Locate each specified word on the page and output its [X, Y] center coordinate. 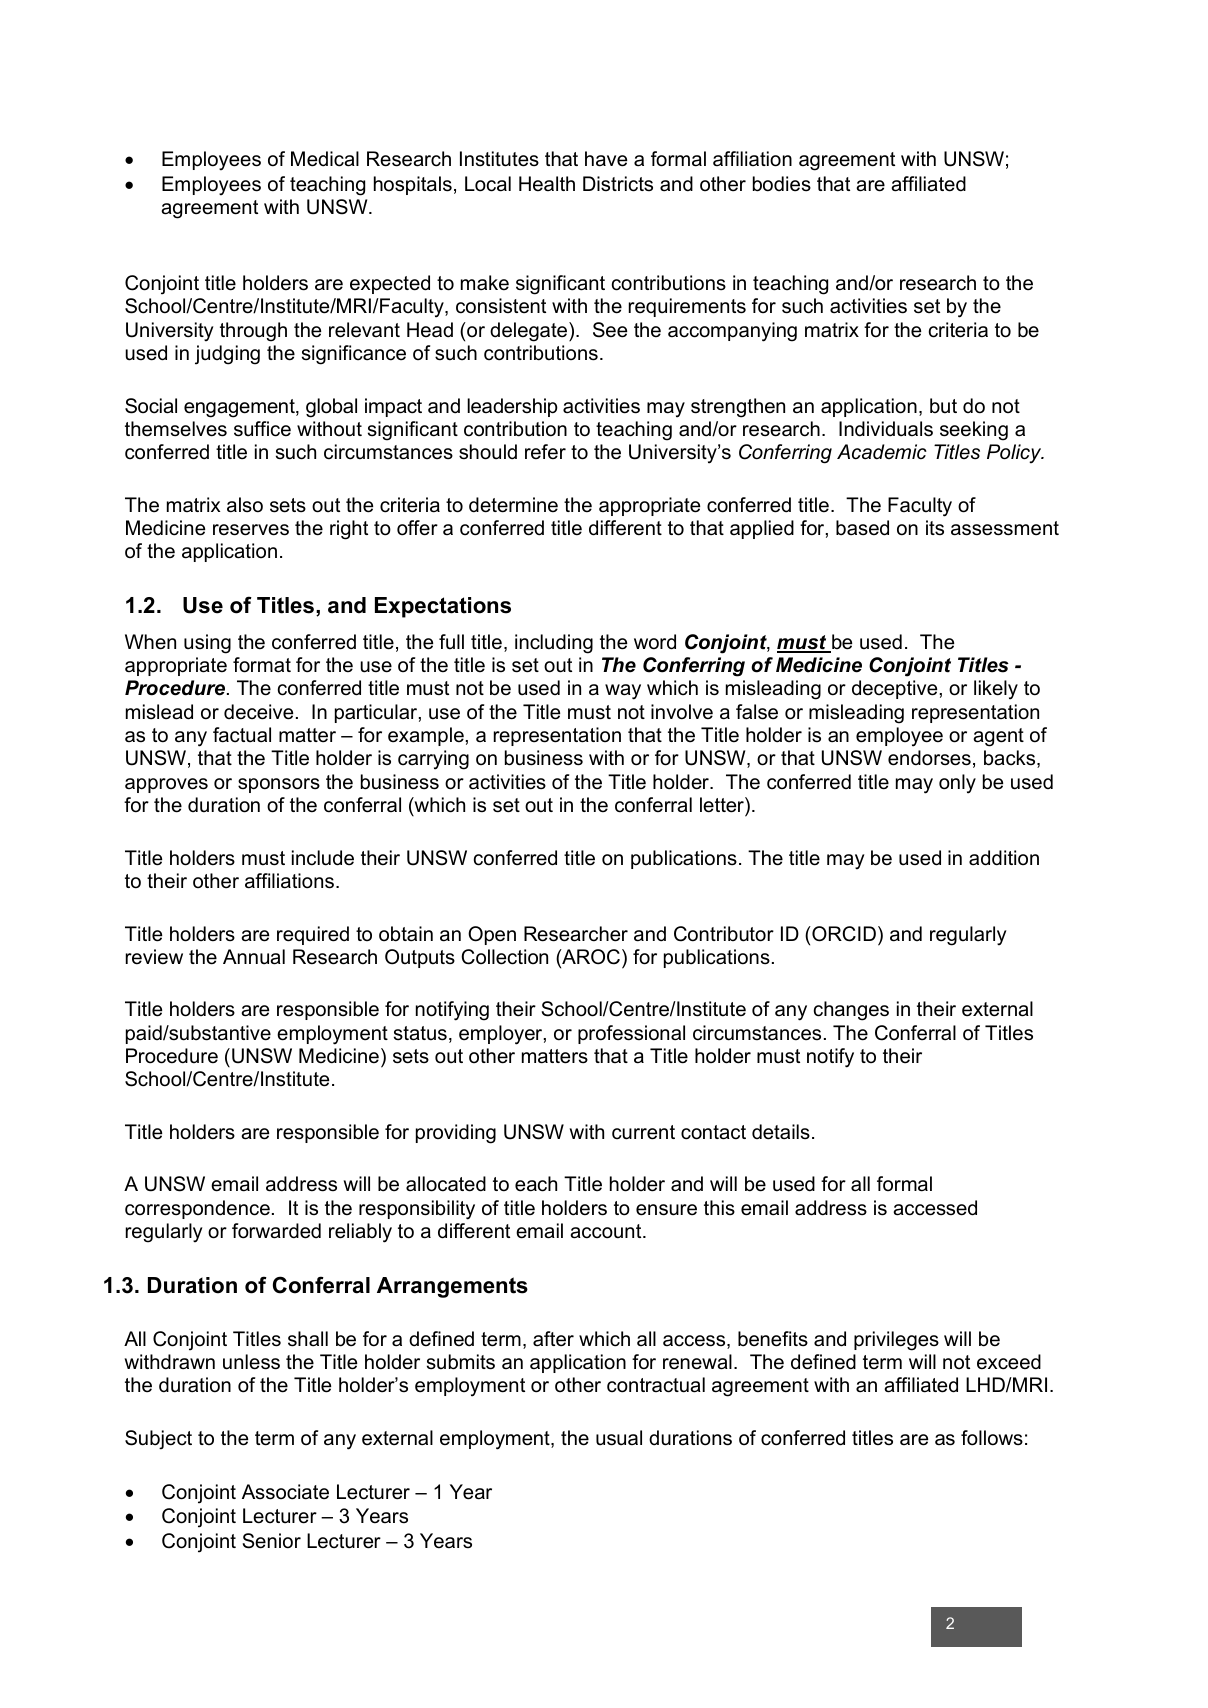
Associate [285, 1492]
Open [492, 935]
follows [992, 1438]
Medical [325, 159]
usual [619, 1438]
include [323, 858]
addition [1004, 858]
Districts [618, 184]
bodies [782, 184]
